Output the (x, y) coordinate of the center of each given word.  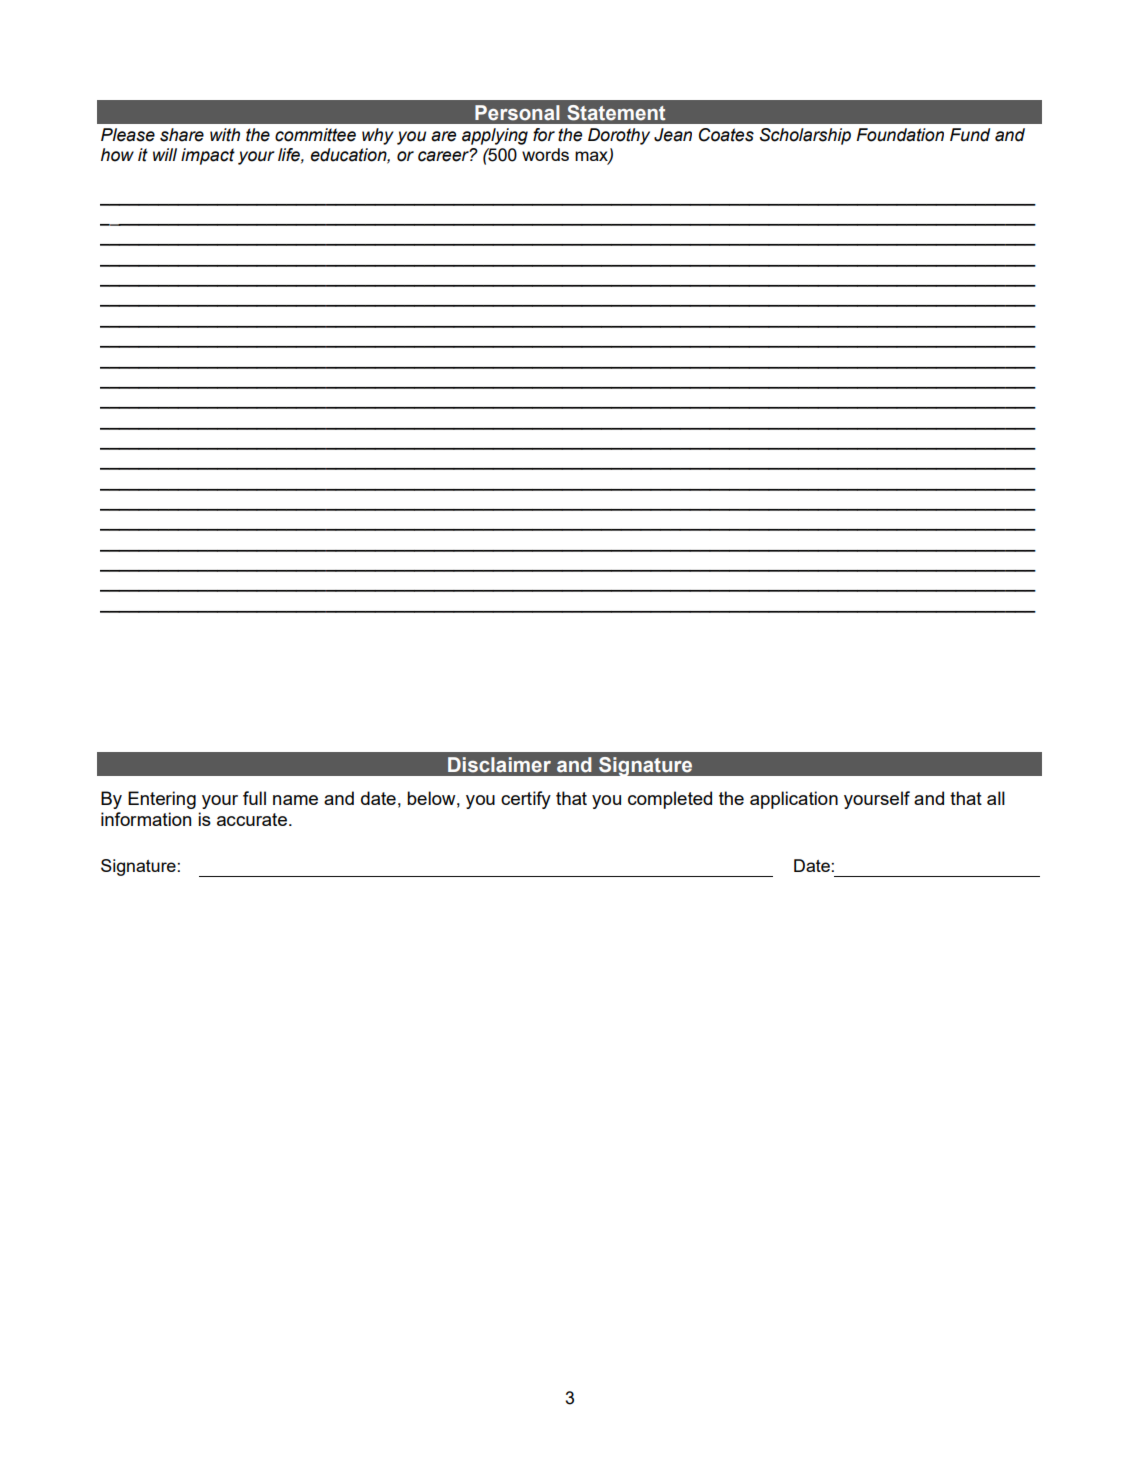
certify (526, 800)
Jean (673, 135)
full (254, 798)
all (996, 798)
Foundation (900, 135)
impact (208, 156)
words (545, 154)
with (225, 135)
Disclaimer (499, 765)
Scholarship (805, 136)
